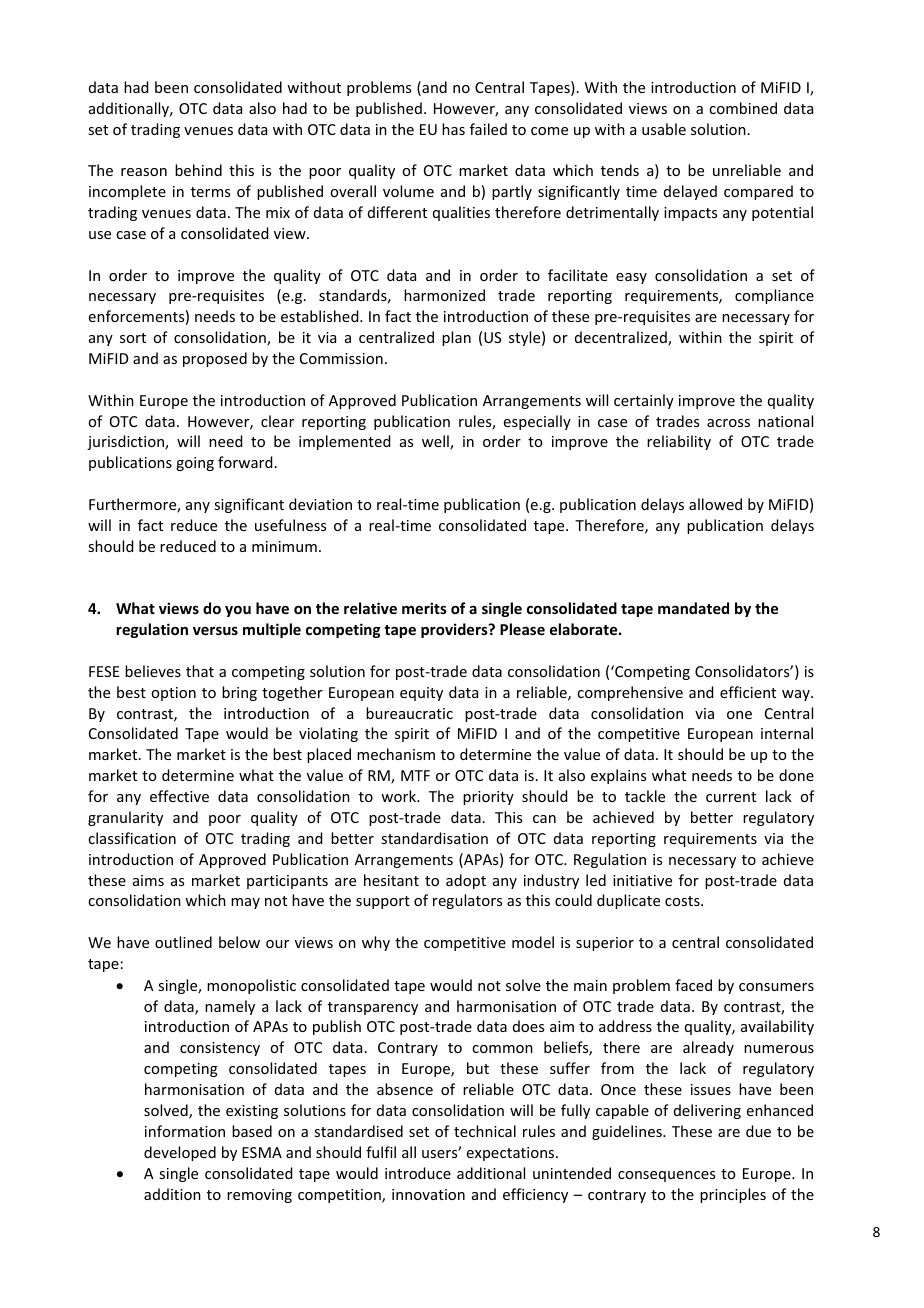 This document has width=924, height=1308. What do you see at coordinates (453, 129) in the document?
I see `has` at bounding box center [453, 129].
